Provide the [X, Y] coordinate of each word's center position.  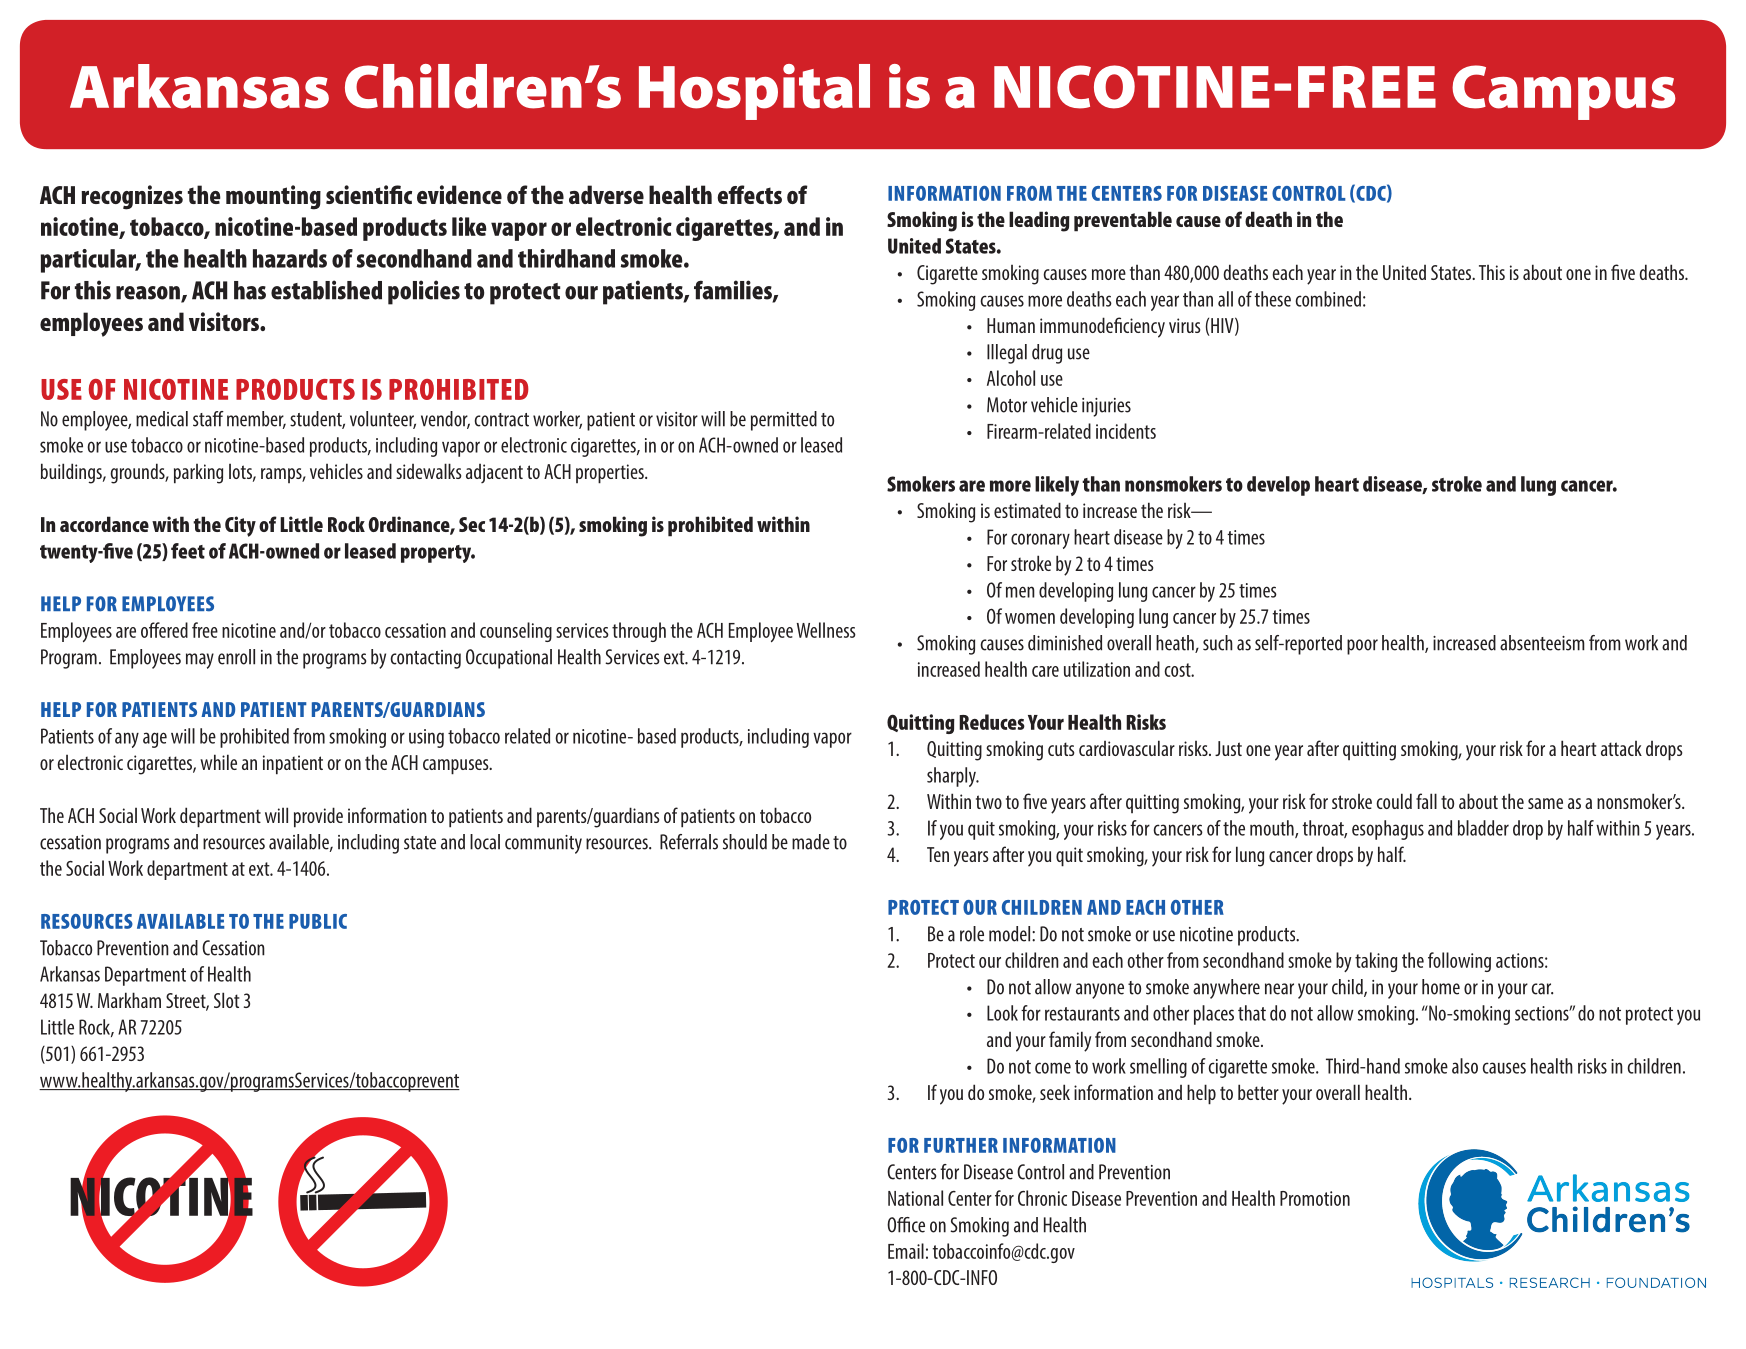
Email [906, 1251]
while [218, 762]
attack [1621, 748]
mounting [273, 197]
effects [749, 194]
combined [1328, 299]
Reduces [992, 722]
